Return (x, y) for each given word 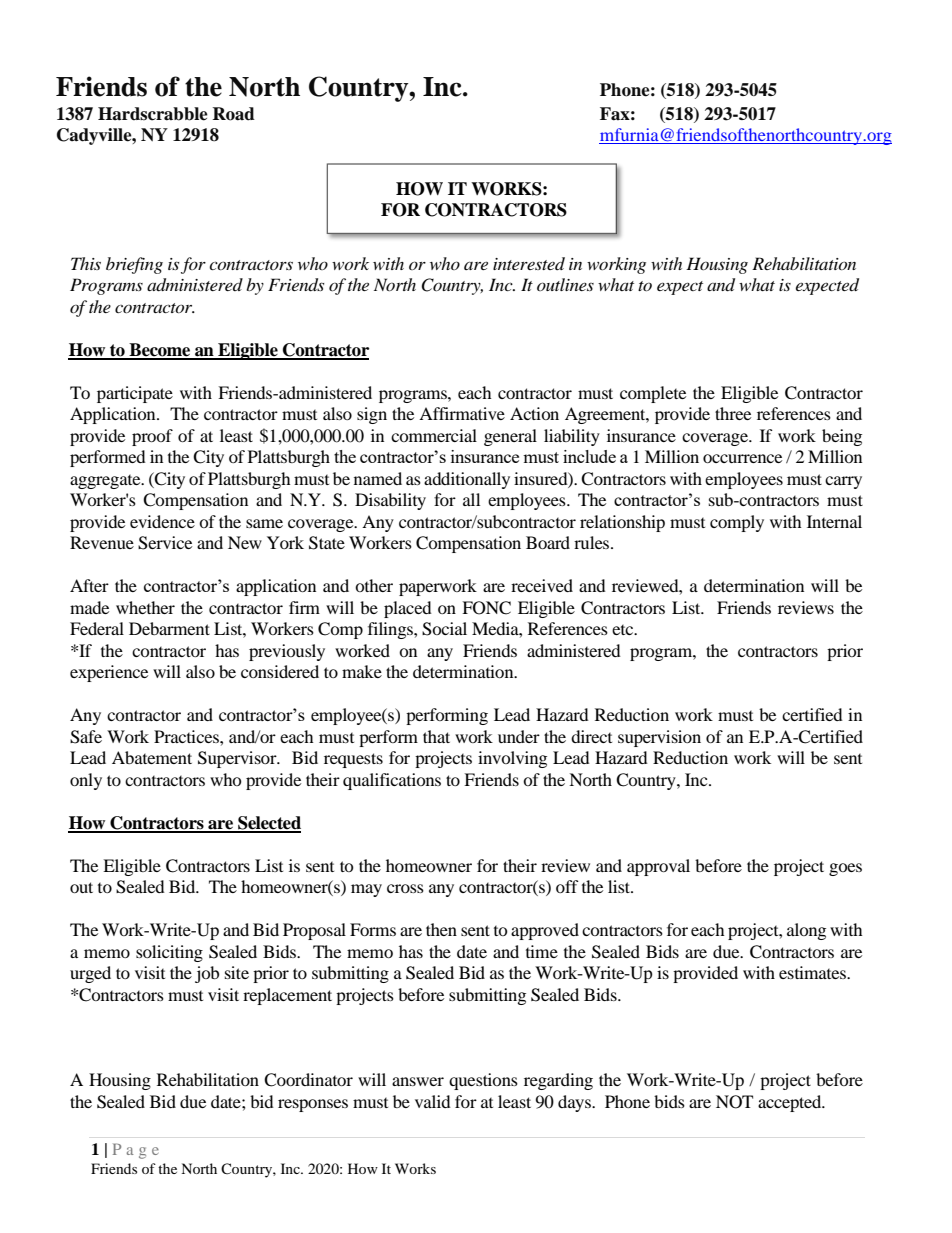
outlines (565, 284)
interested (529, 263)
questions (483, 1081)
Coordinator (308, 1080)
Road (234, 114)
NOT (734, 1102)
